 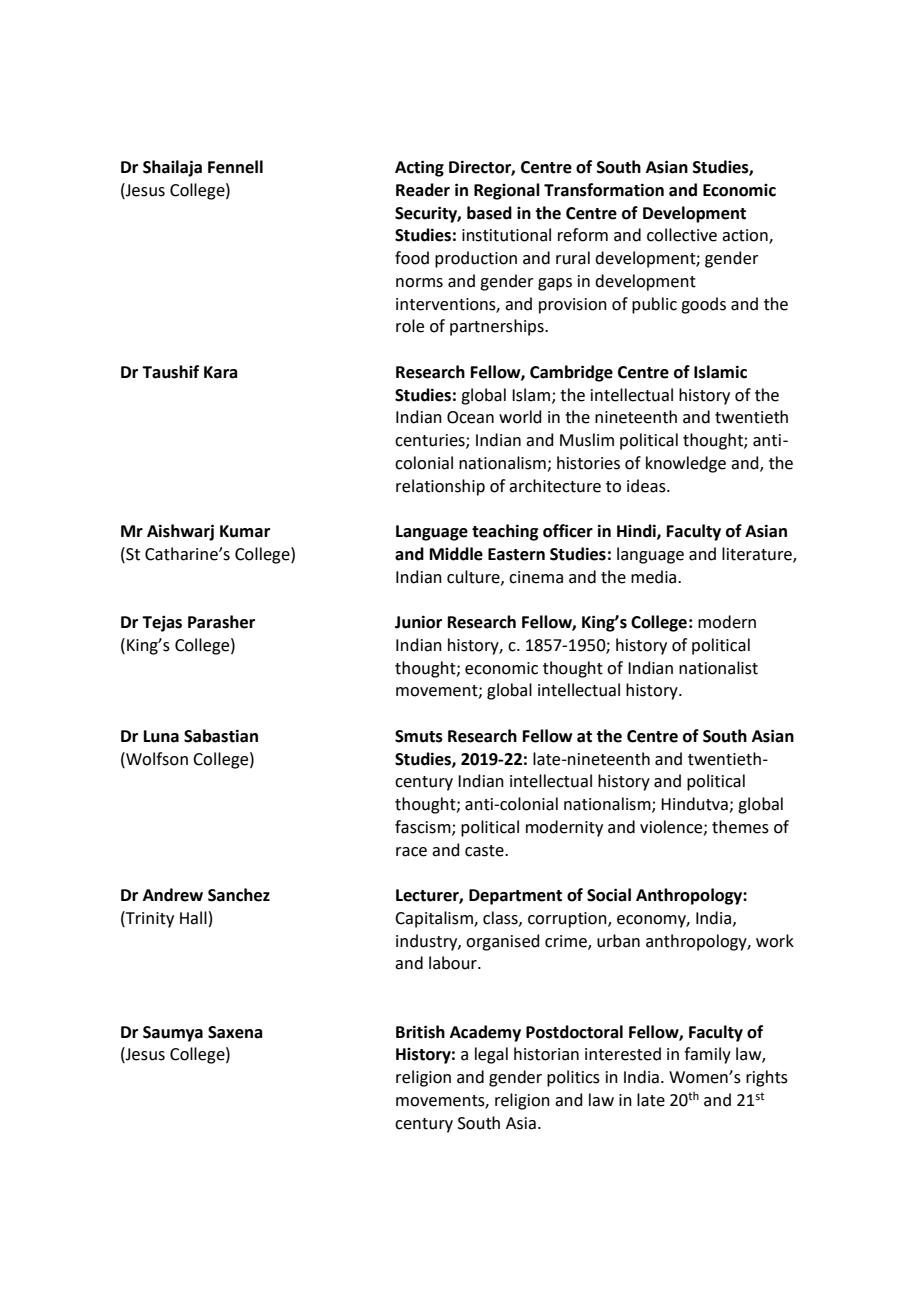 I want to click on Kara, so click(x=220, y=372).
